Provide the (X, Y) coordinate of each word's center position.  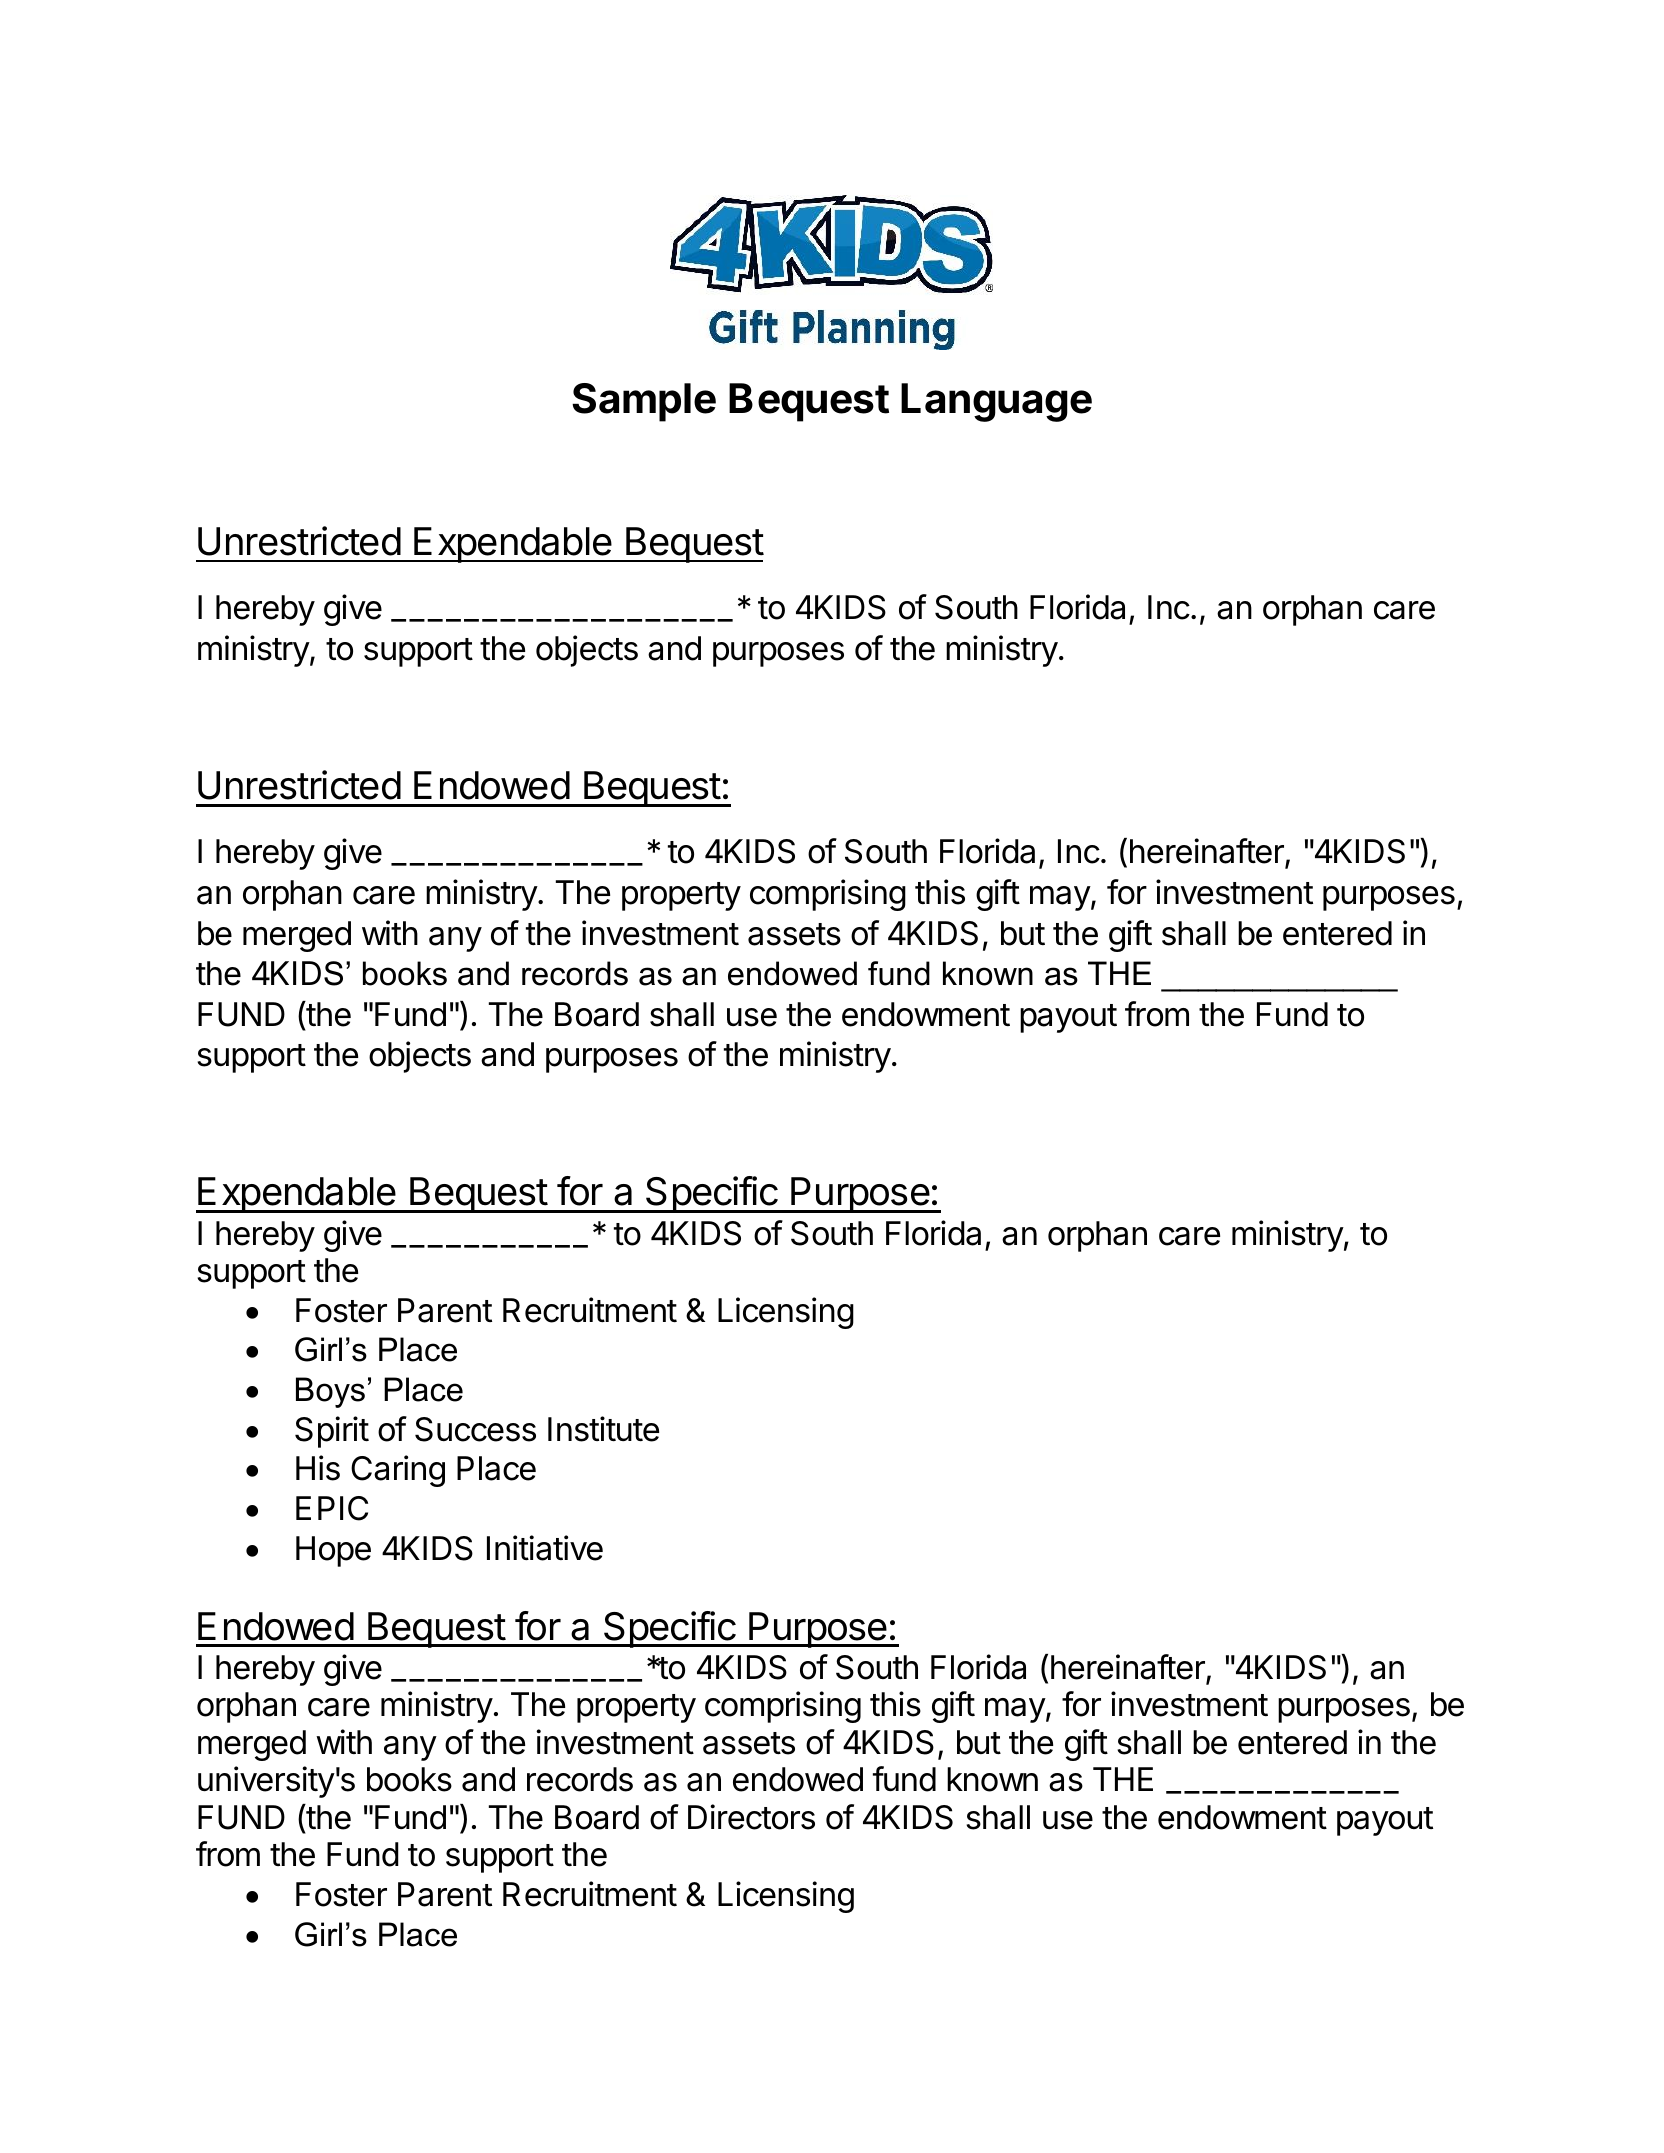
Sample (644, 402)
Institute (603, 1429)
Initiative (545, 1548)
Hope (333, 1551)
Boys (330, 1392)
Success (475, 1429)
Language (996, 402)
